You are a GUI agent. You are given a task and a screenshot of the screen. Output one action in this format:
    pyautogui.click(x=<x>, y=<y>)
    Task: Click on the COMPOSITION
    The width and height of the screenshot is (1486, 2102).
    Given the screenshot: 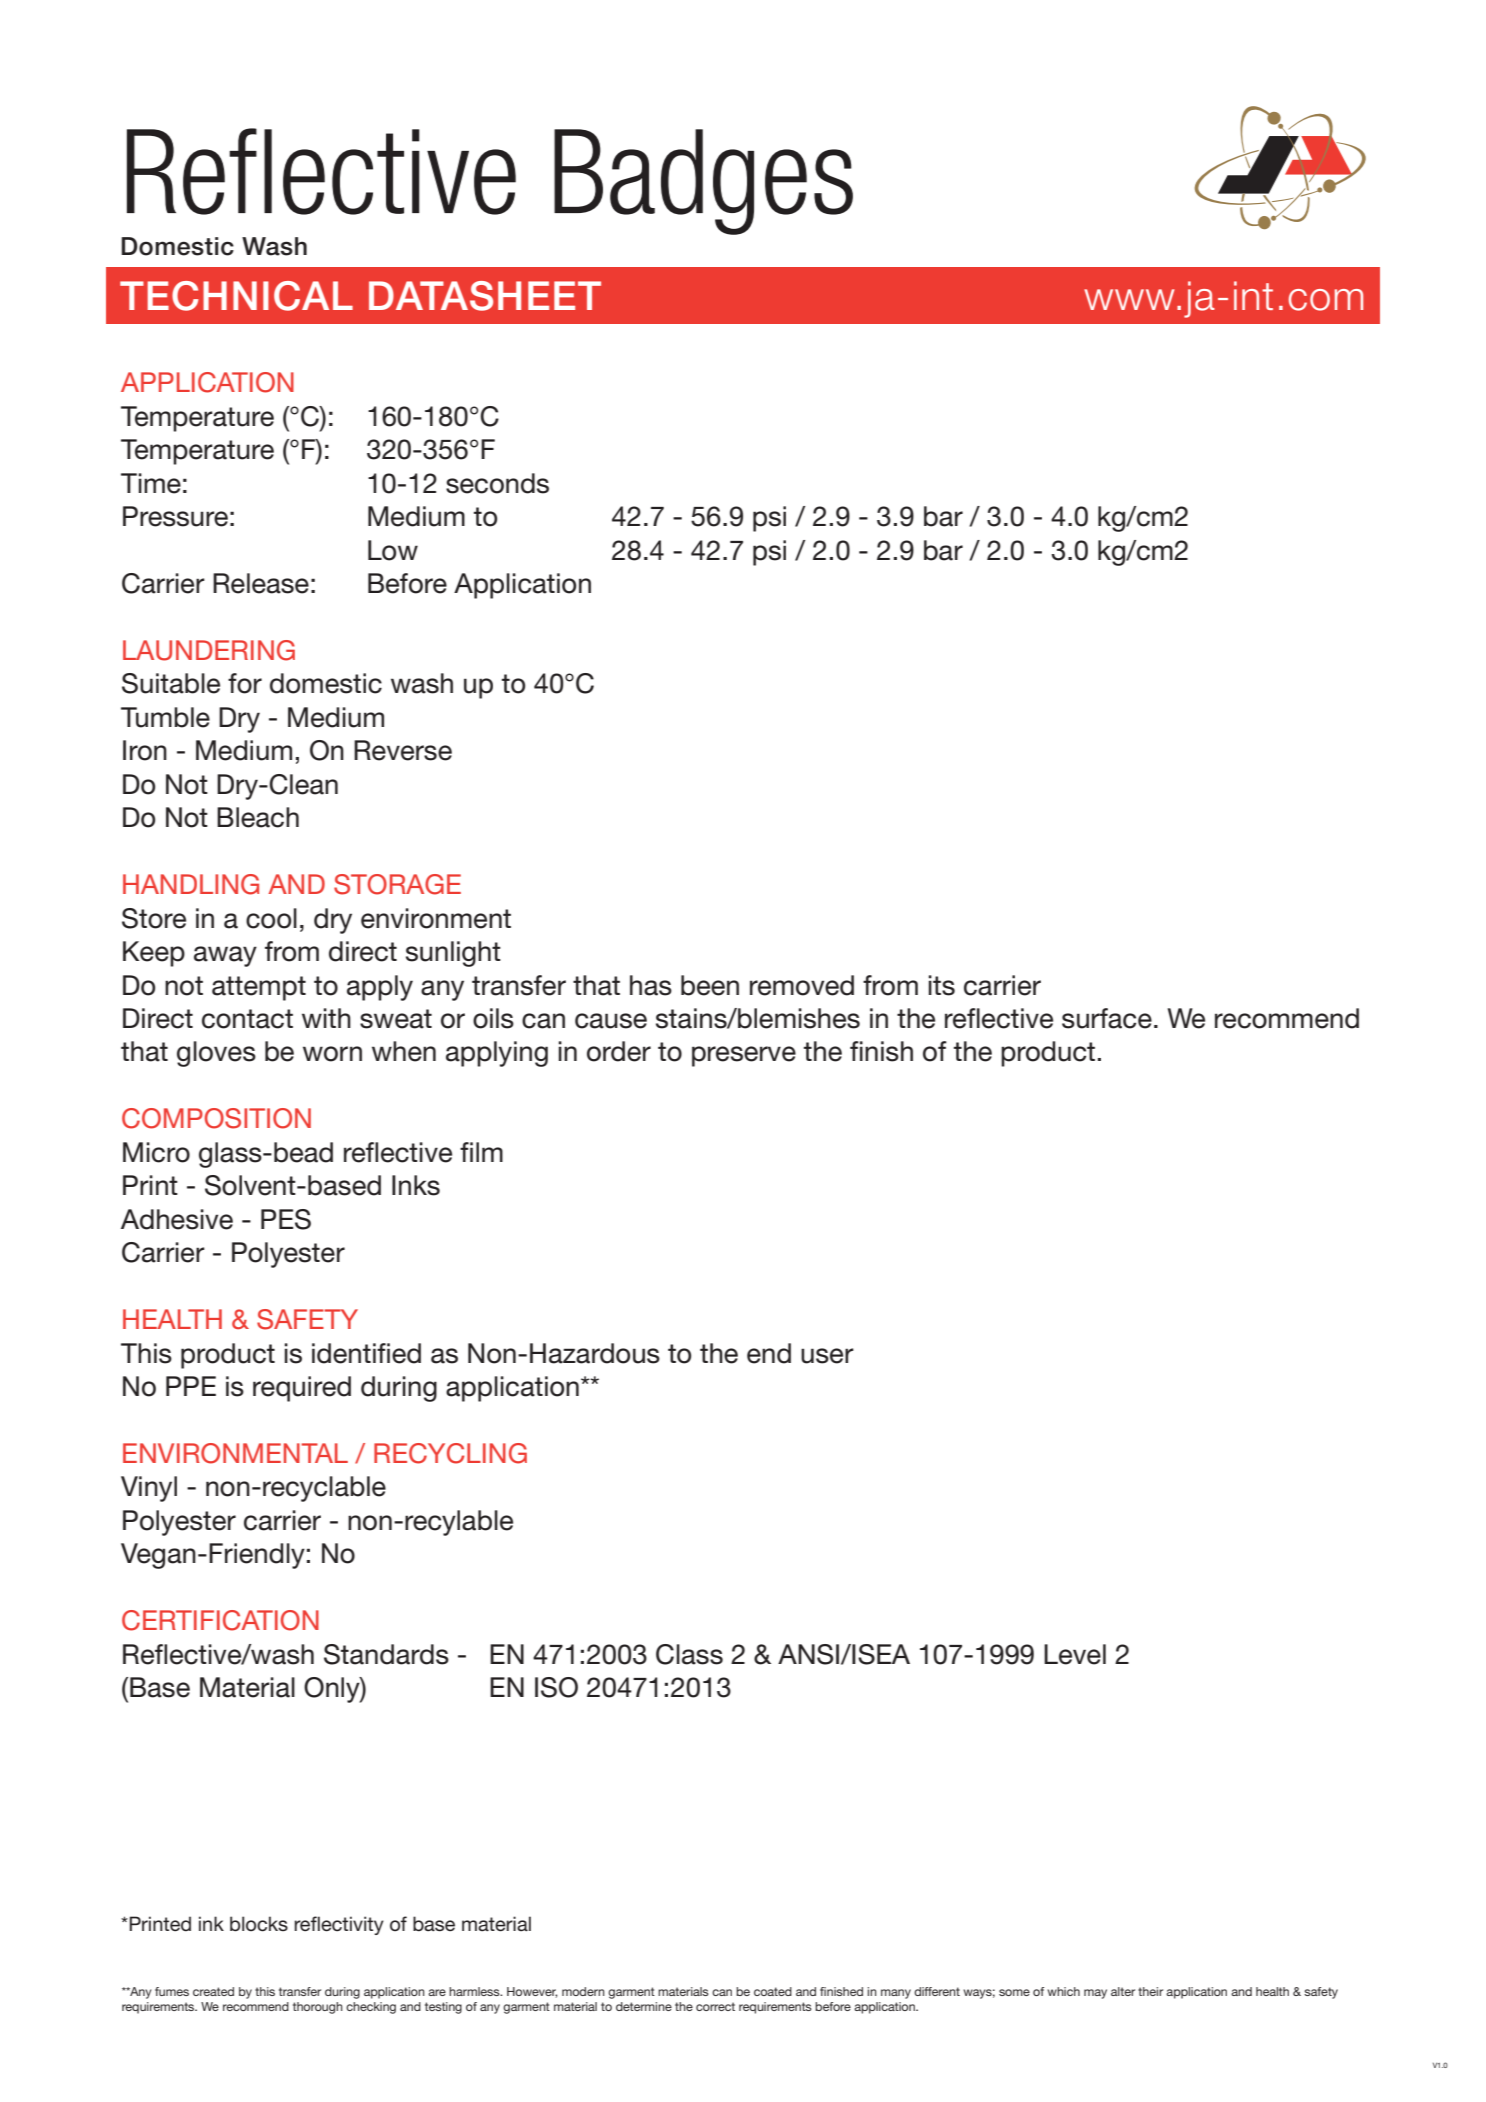 What is the action you would take?
    pyautogui.click(x=216, y=1118)
